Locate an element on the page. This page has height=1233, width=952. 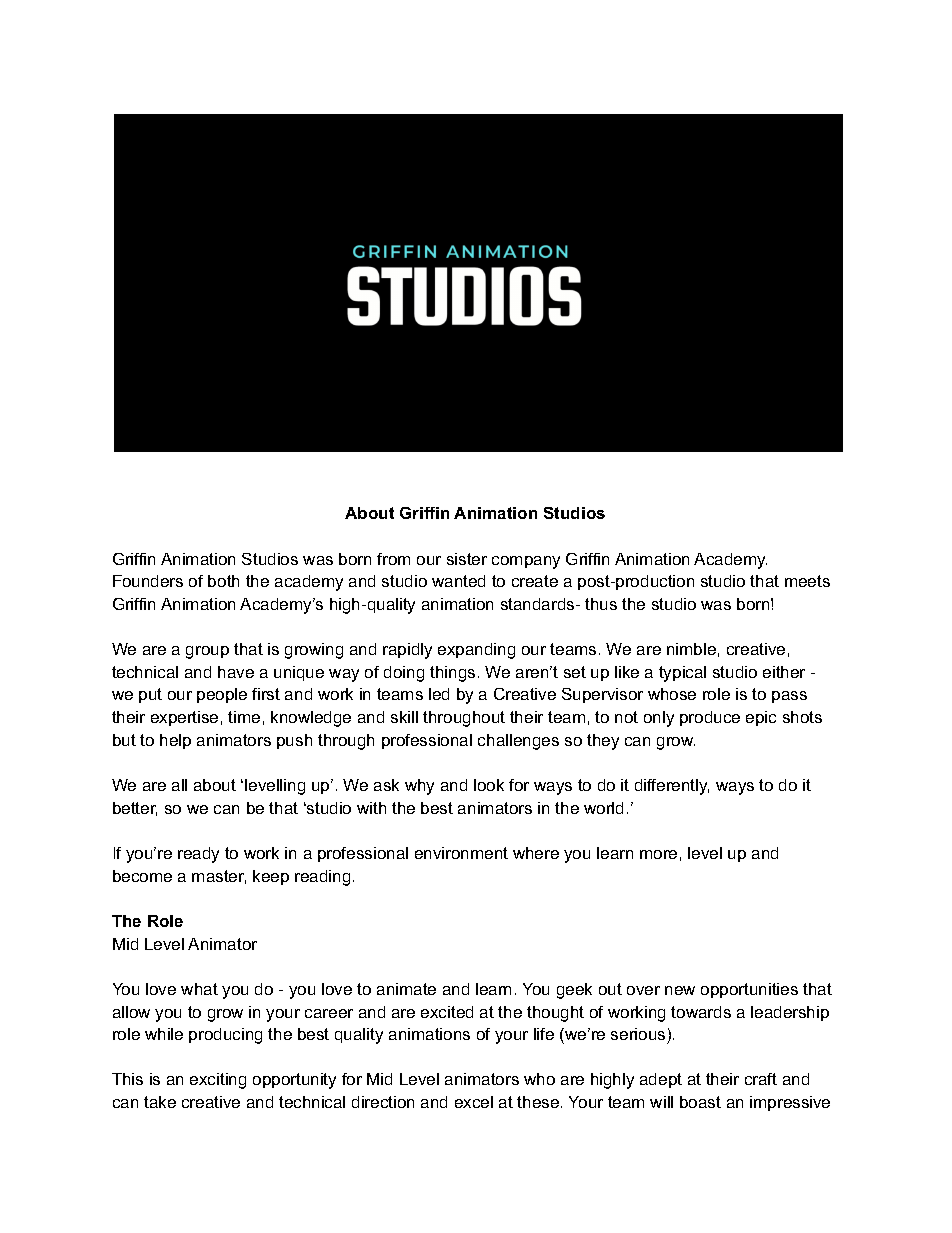
opportunities is located at coordinates (749, 990).
